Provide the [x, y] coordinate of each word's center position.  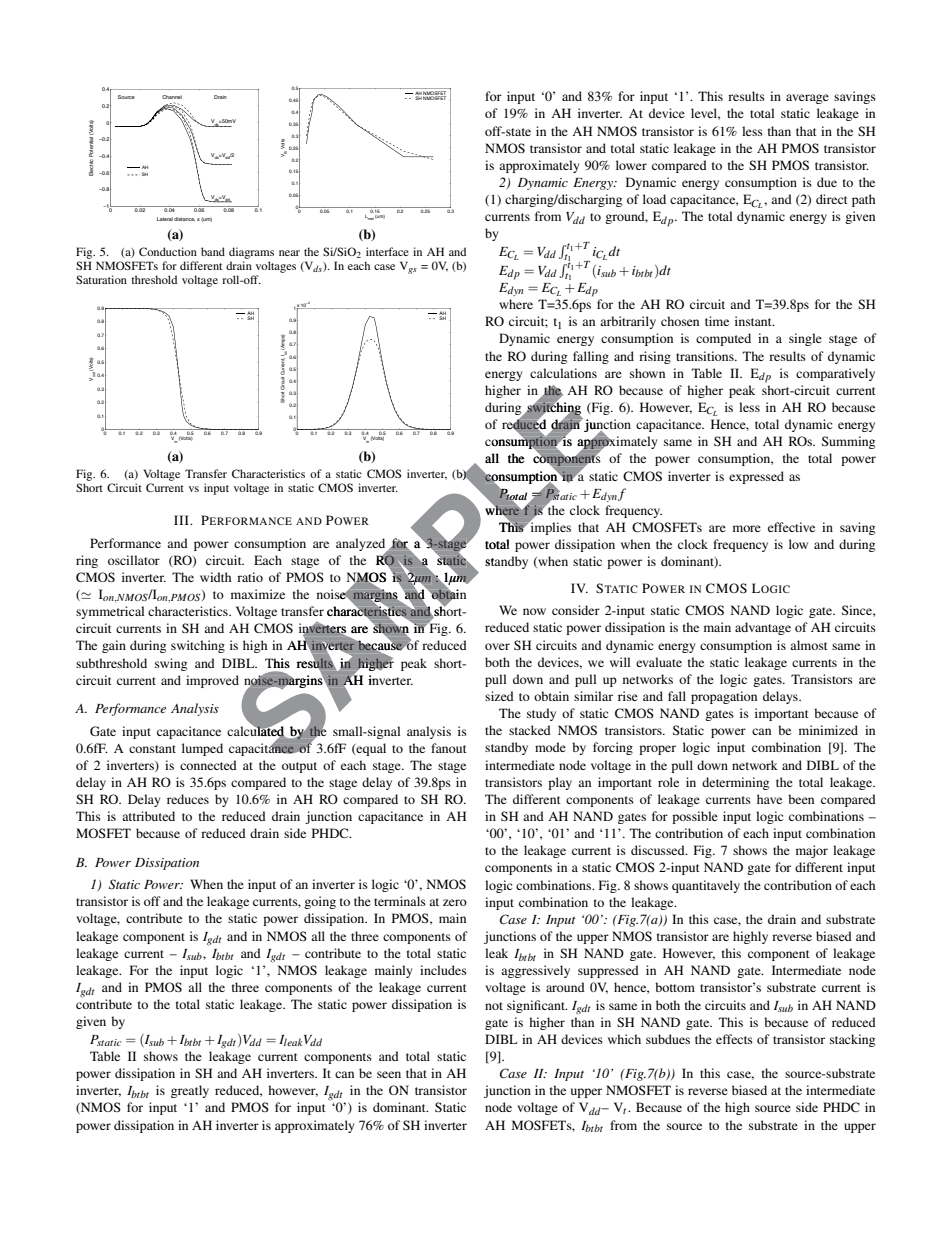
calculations [563, 373]
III [182, 520]
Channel [172, 97]
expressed [756, 477]
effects [734, 1039]
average [807, 99]
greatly [190, 1091]
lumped [202, 749]
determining [735, 783]
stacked [530, 730]
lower [631, 165]
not [494, 1006]
